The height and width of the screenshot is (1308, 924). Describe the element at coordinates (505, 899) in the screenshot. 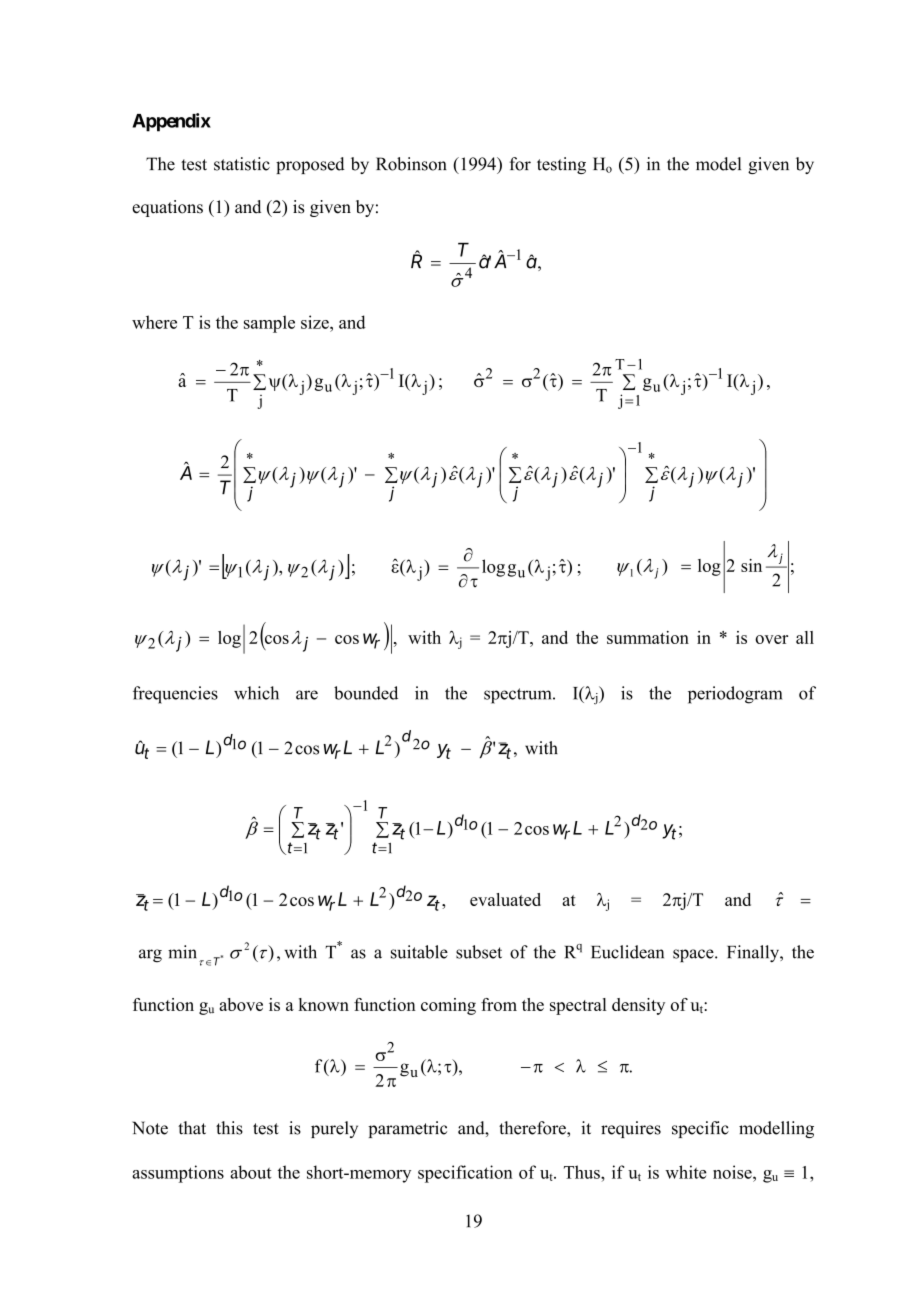

I see `evaluated` at that location.
